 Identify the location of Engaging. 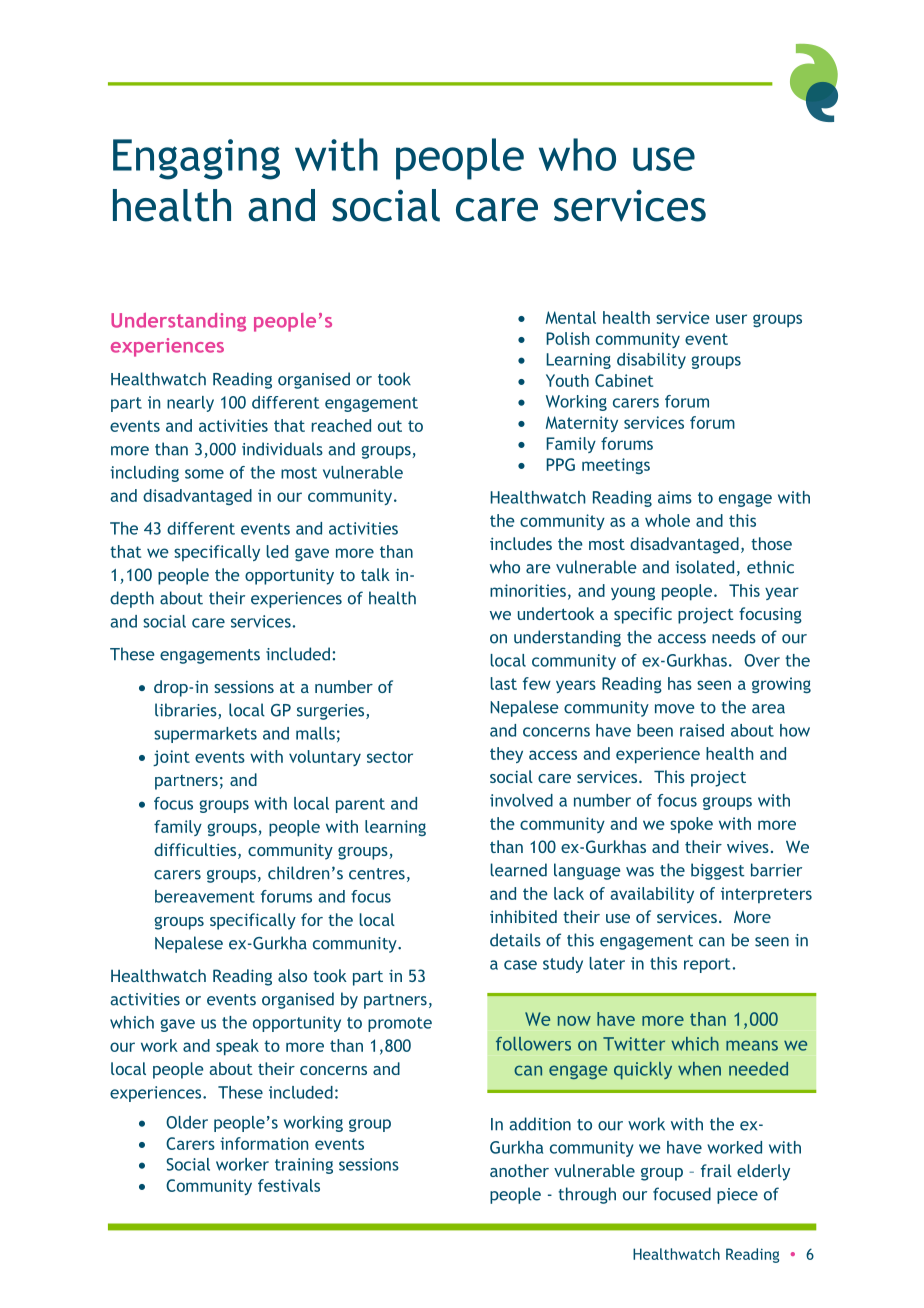
(196, 159).
